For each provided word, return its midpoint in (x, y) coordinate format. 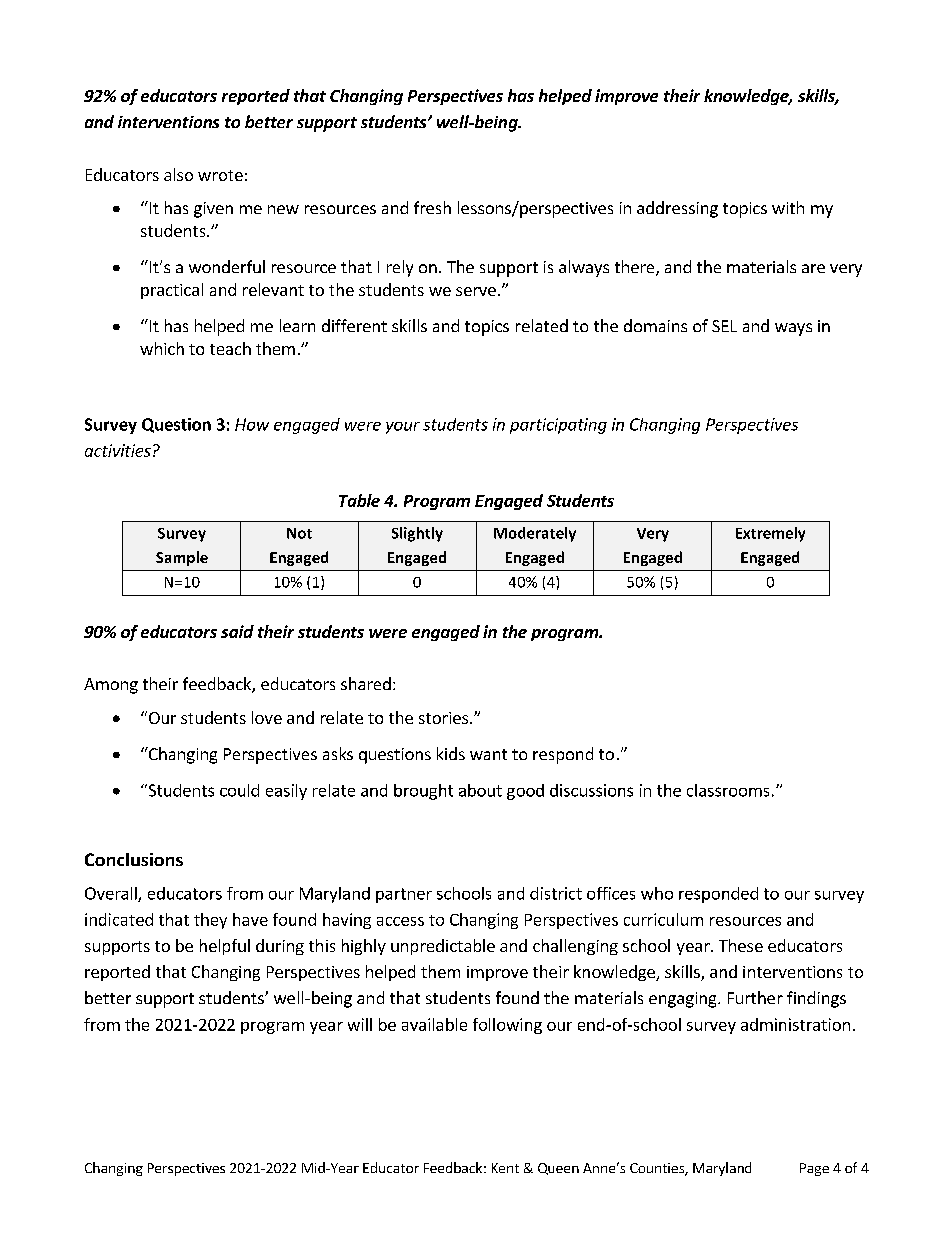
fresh (432, 207)
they (210, 921)
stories (445, 718)
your (403, 428)
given (213, 210)
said (237, 631)
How (252, 424)
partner (404, 895)
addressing (677, 209)
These (741, 945)
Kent (505, 1168)
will (360, 1024)
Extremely (770, 534)
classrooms (728, 790)
